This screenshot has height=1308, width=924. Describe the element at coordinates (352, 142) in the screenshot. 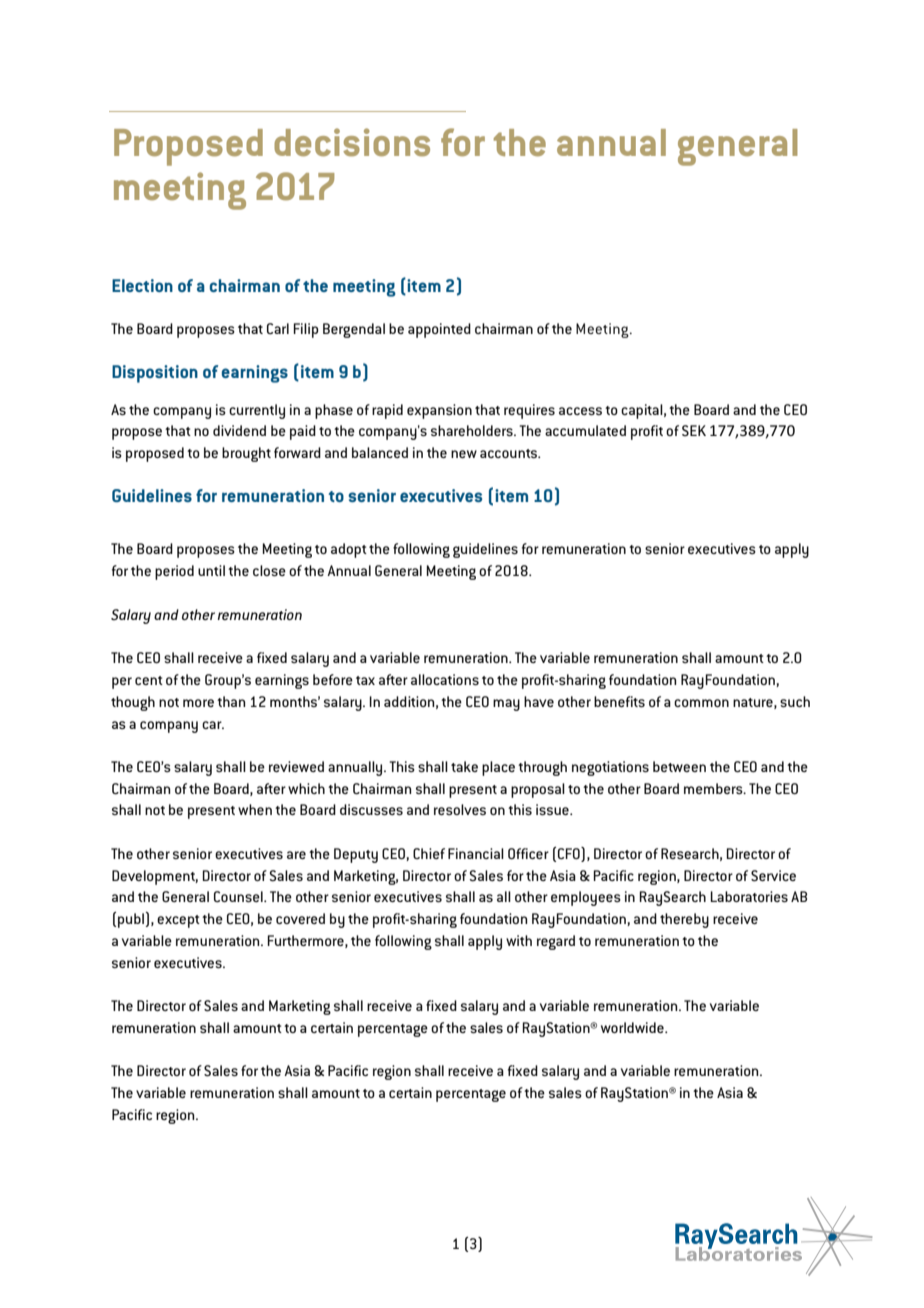

I see `decisions` at that location.
